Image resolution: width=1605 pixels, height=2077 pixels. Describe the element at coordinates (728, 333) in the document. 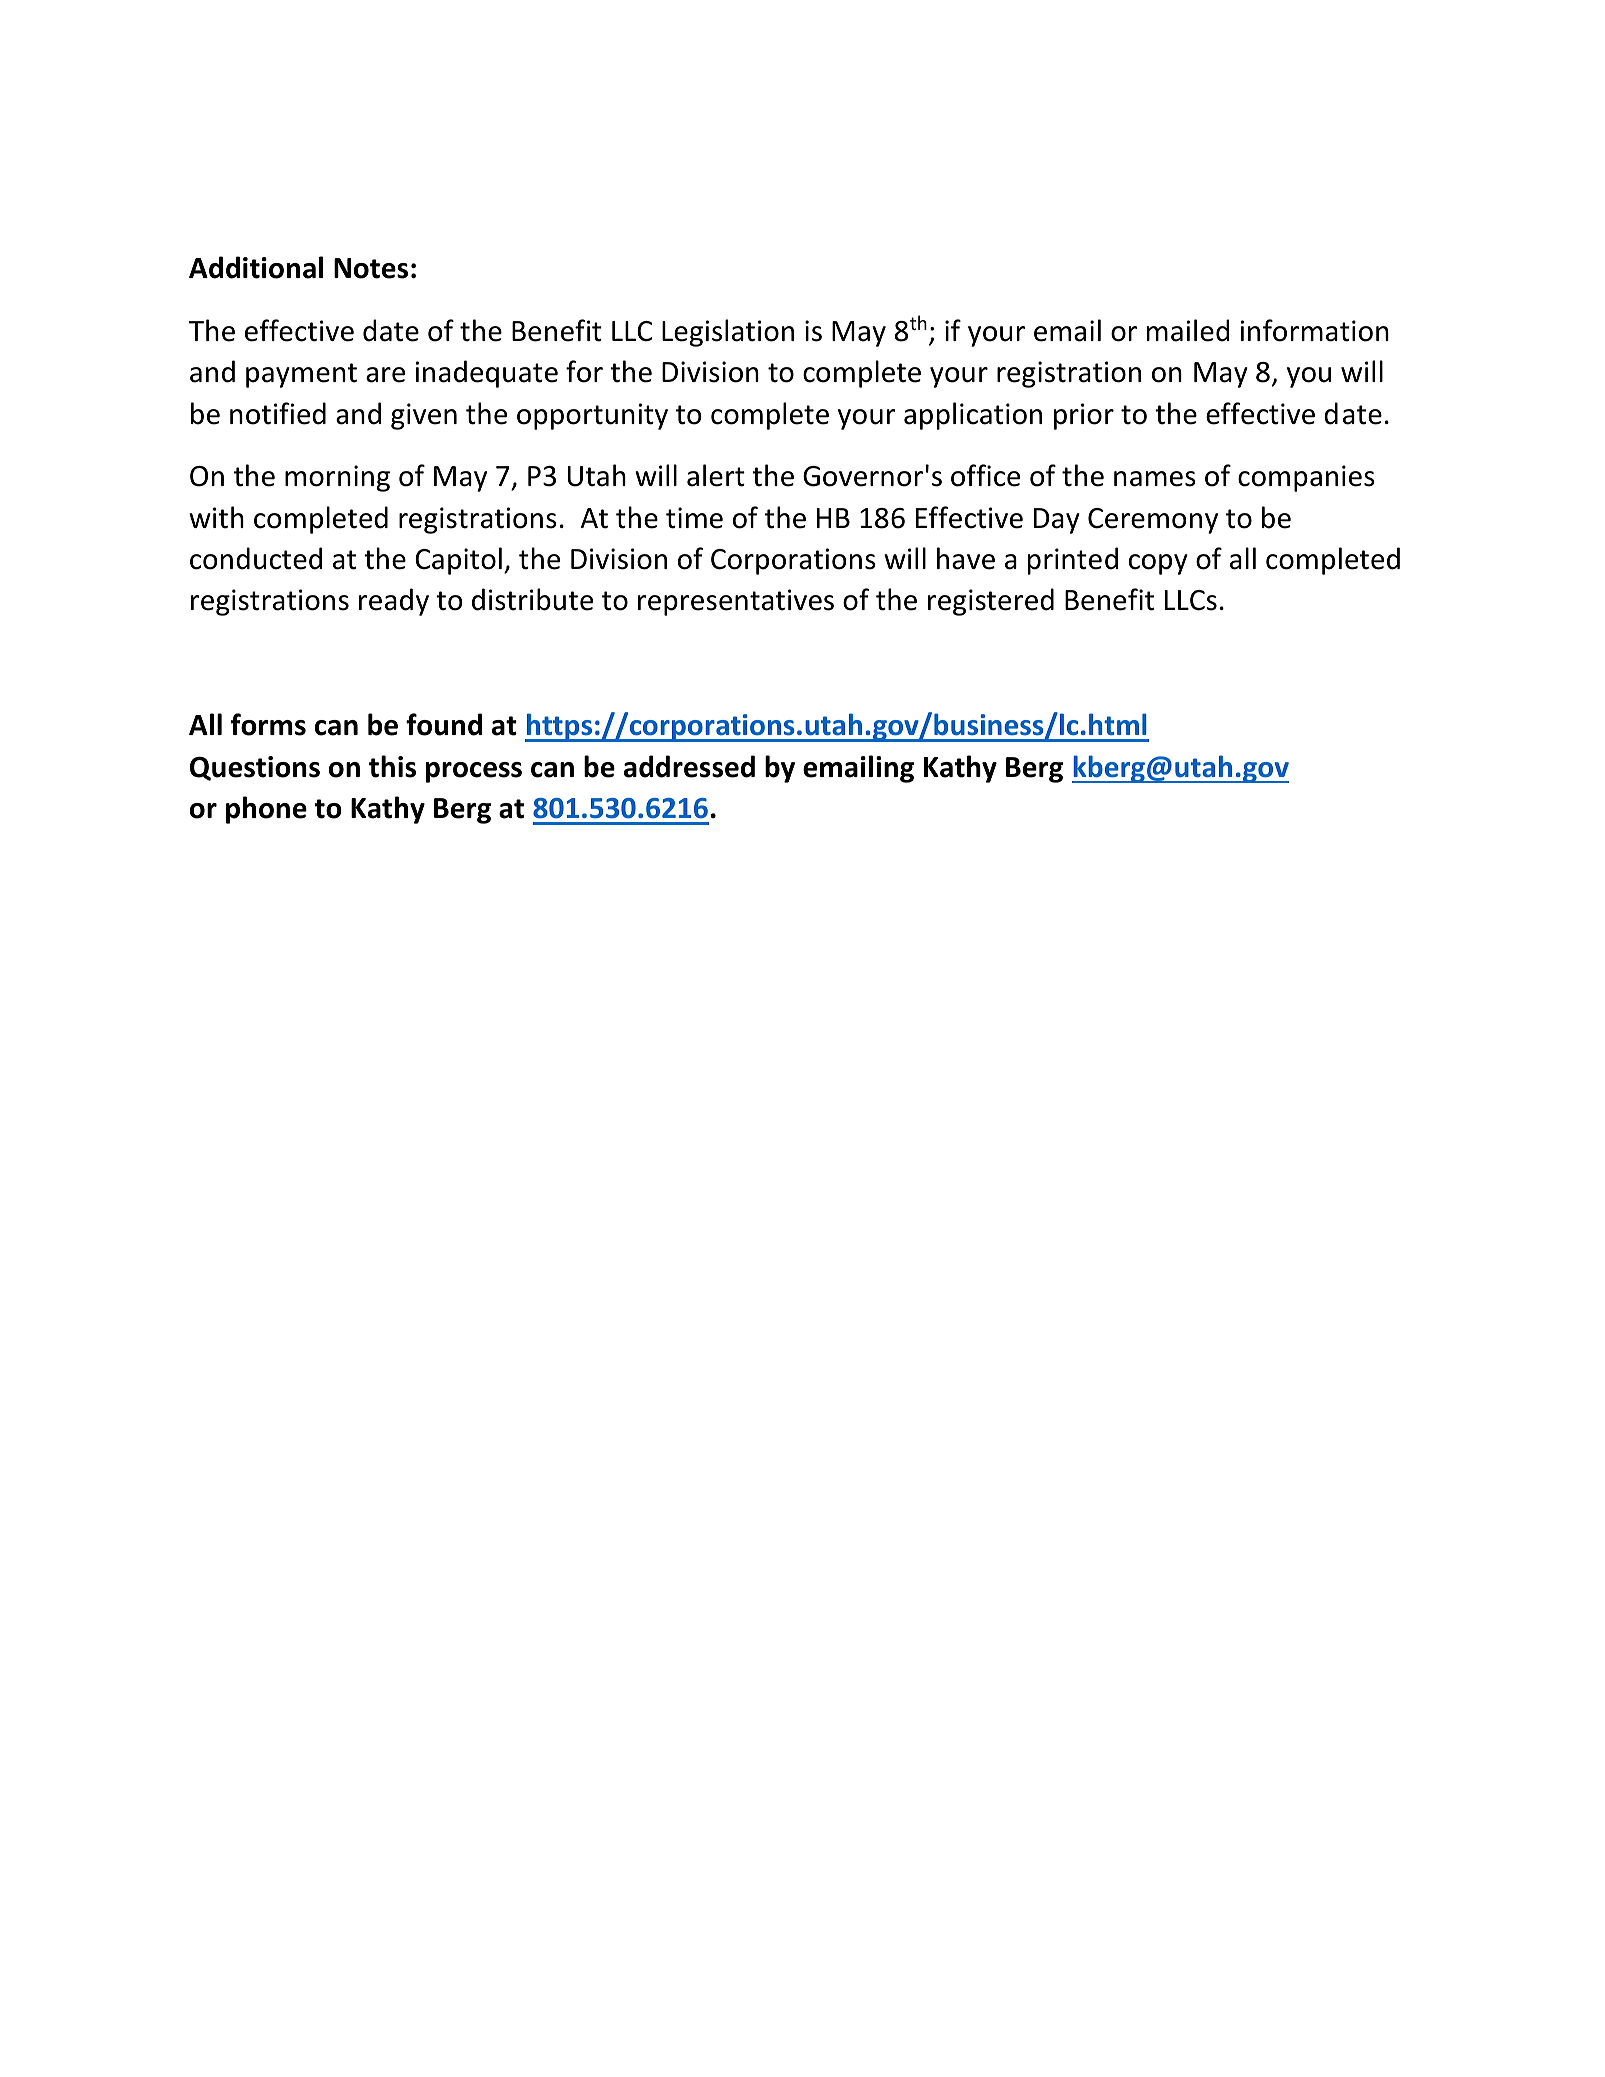

I see `Legislation` at that location.
